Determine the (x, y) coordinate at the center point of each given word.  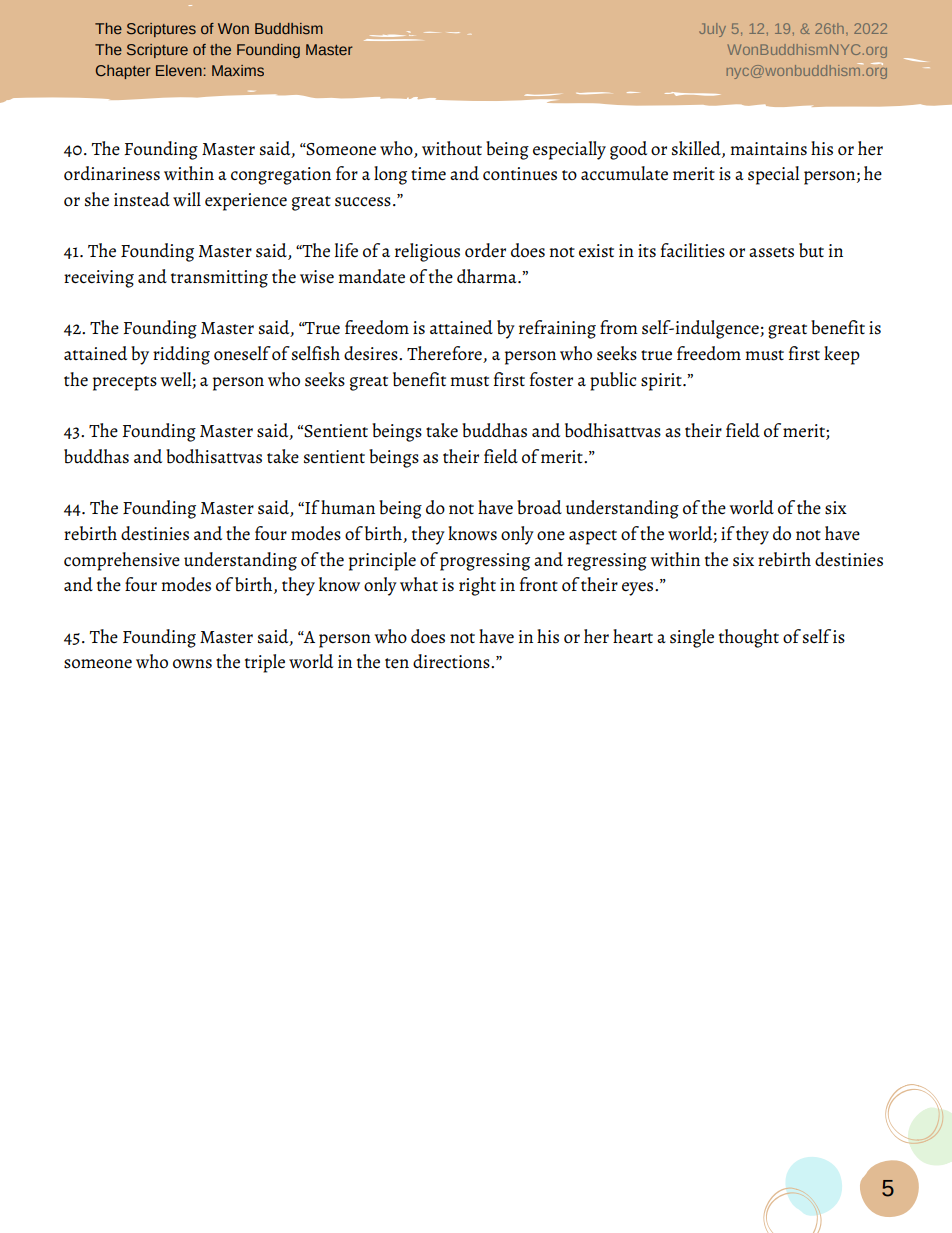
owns (192, 664)
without (452, 148)
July (712, 30)
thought (749, 638)
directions (452, 661)
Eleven (180, 70)
